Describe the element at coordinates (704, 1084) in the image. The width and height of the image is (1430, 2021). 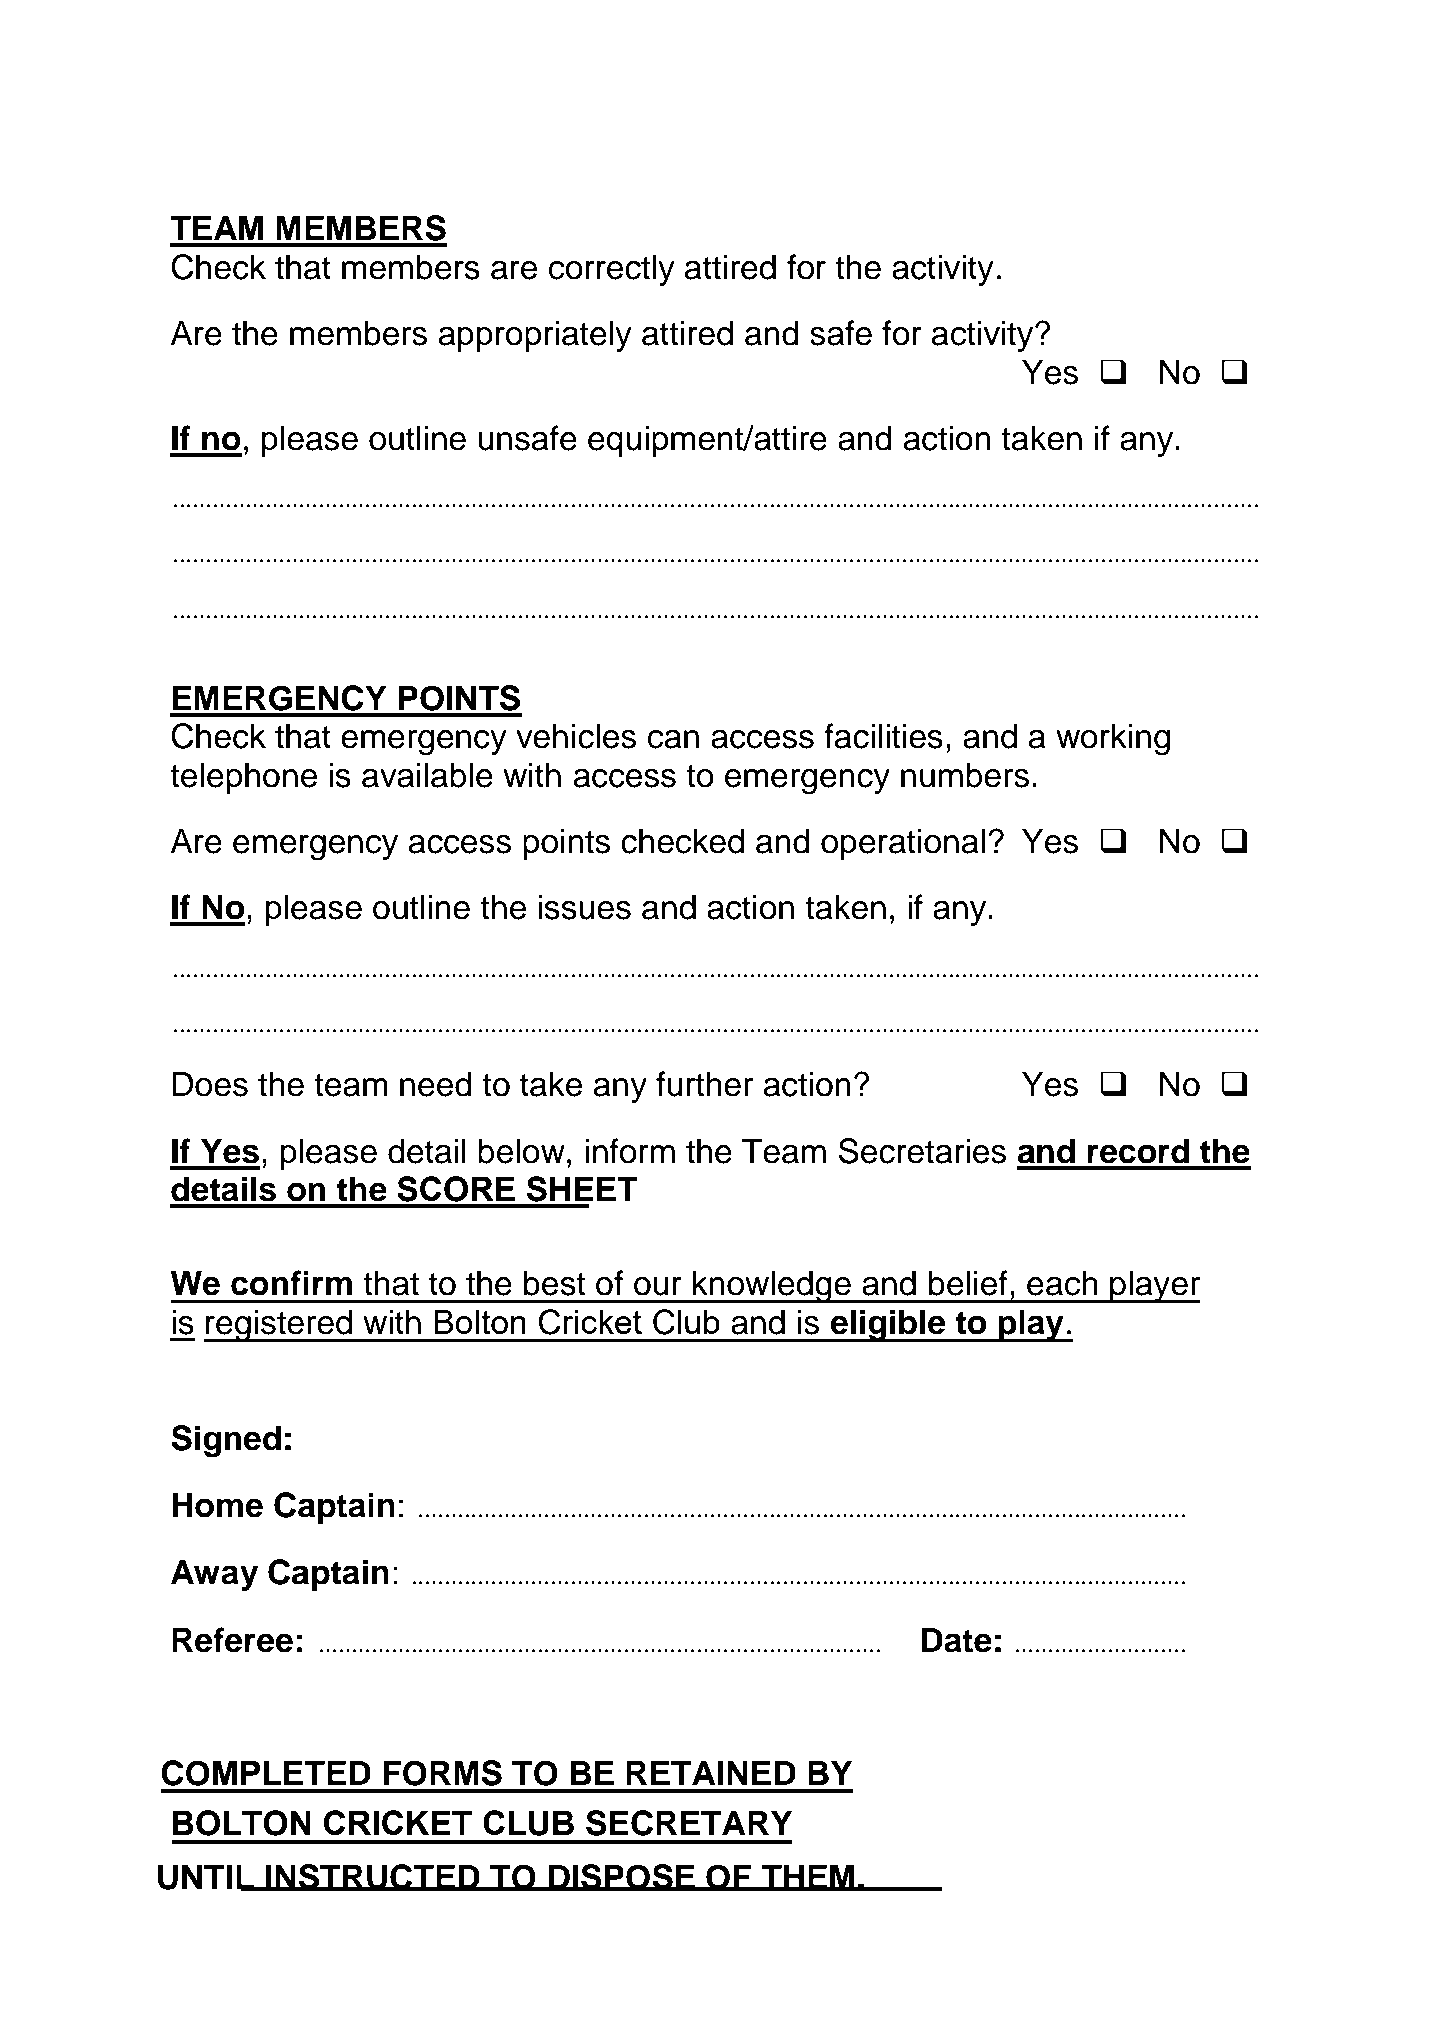
I see `further` at that location.
